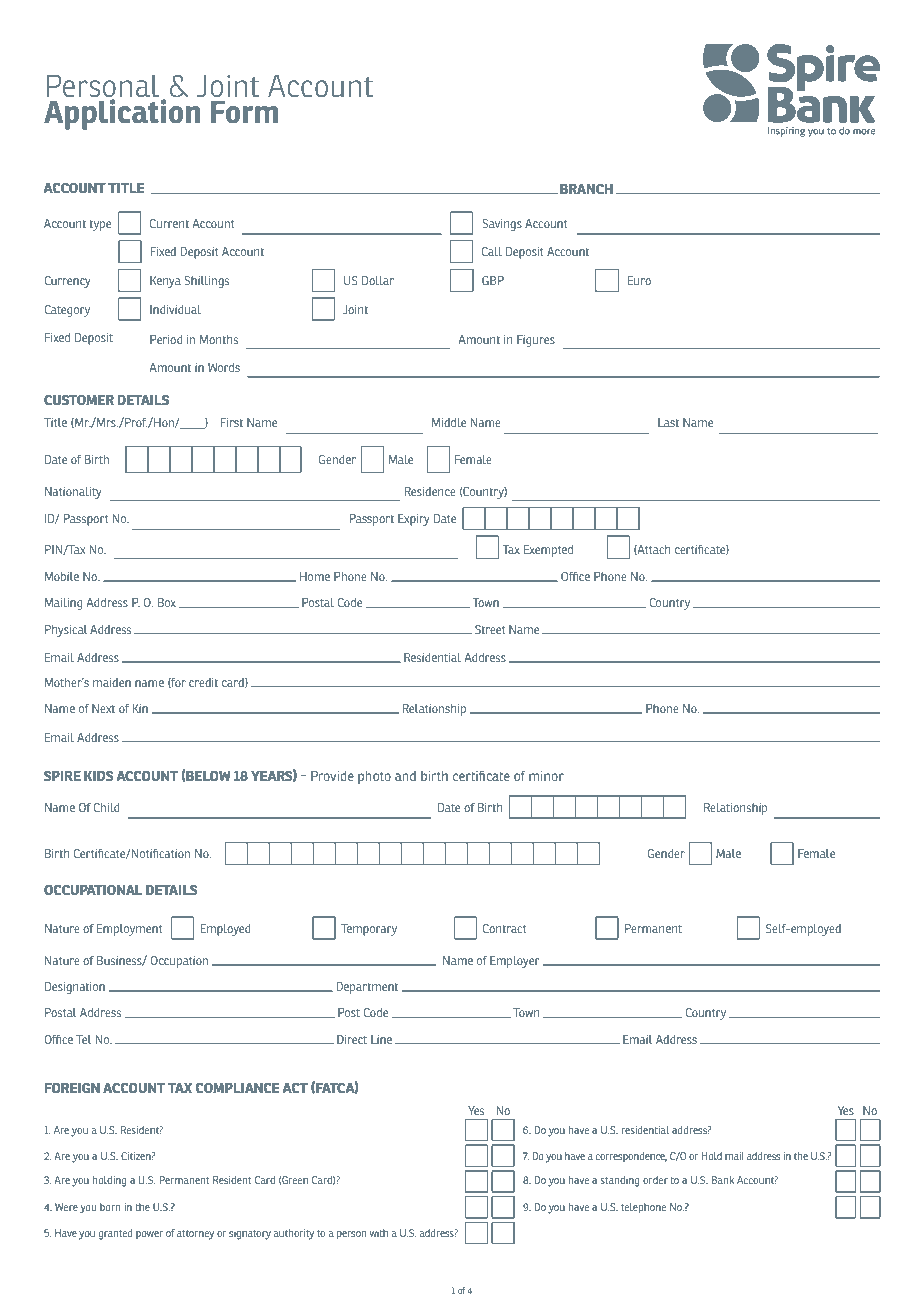 This screenshot has height=1308, width=924. I want to click on Application, so click(123, 113).
